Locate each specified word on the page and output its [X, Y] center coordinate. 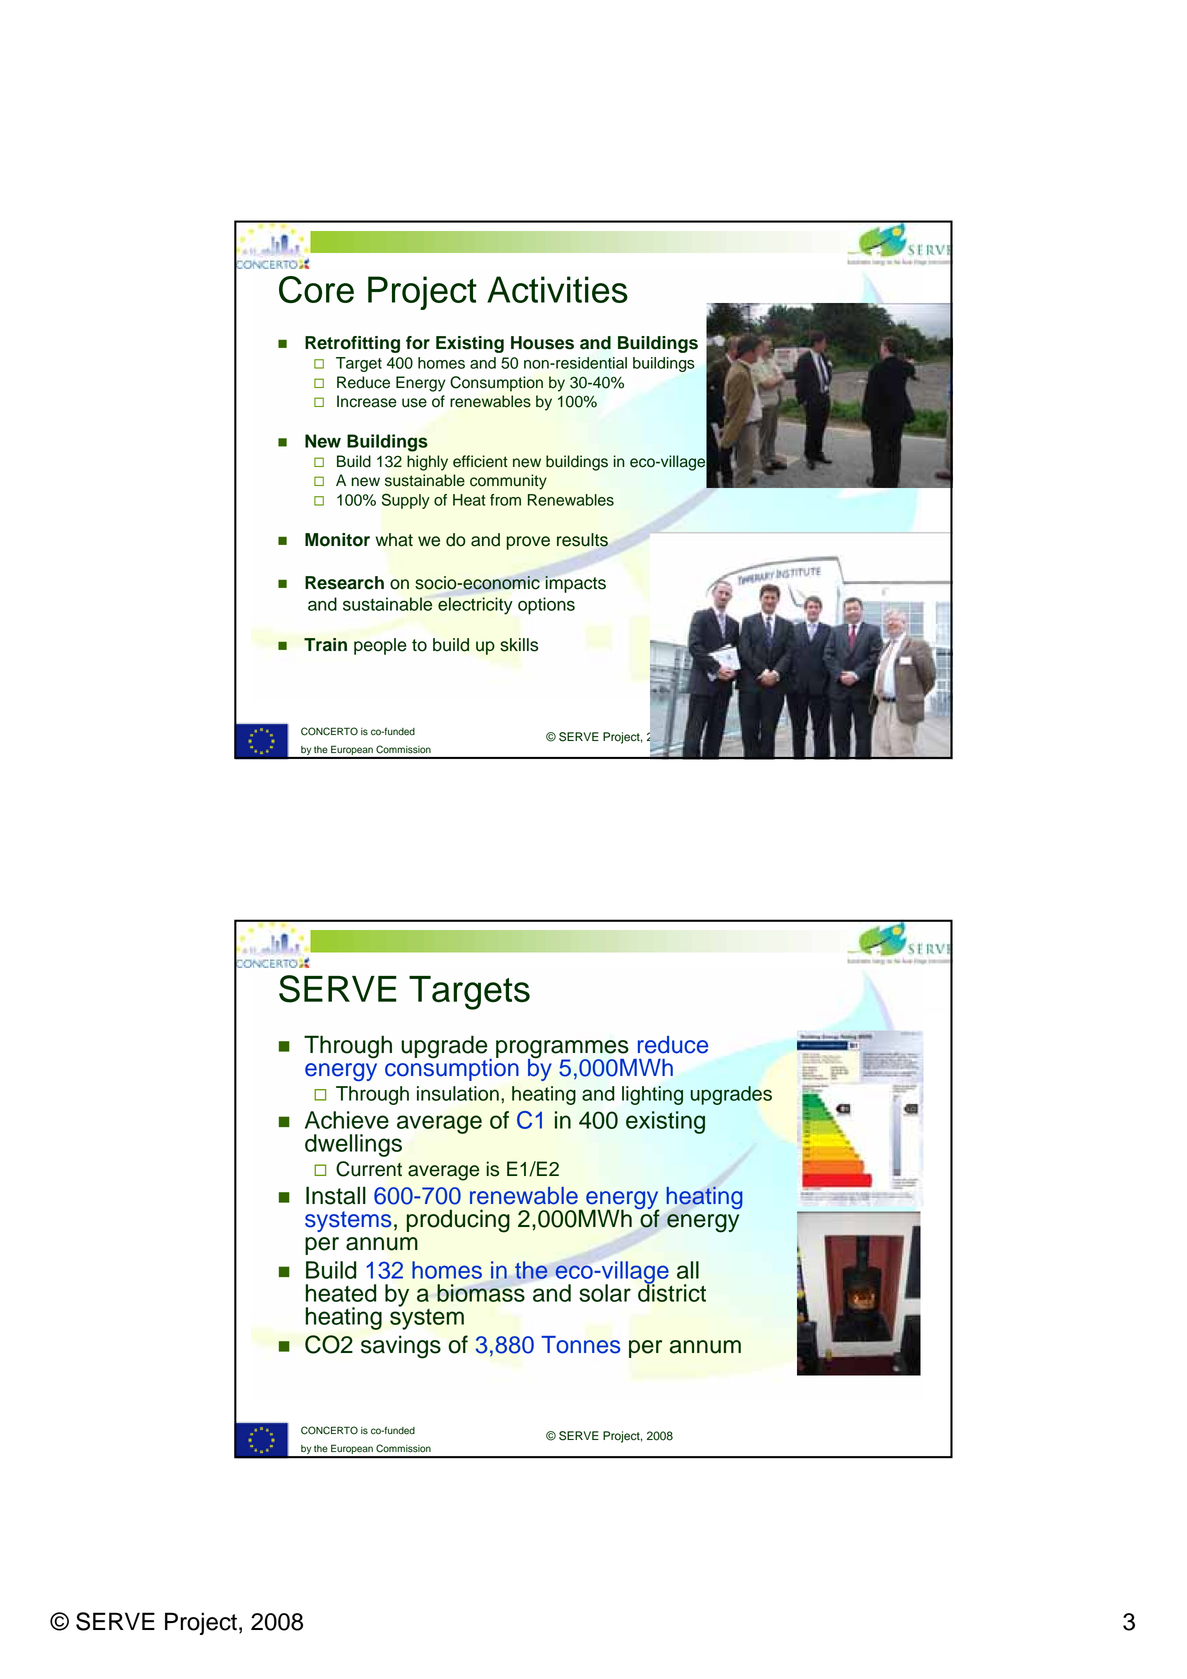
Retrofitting [352, 344]
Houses [542, 343]
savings [401, 1347]
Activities [557, 289]
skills [519, 645]
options [546, 606]
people [380, 646]
